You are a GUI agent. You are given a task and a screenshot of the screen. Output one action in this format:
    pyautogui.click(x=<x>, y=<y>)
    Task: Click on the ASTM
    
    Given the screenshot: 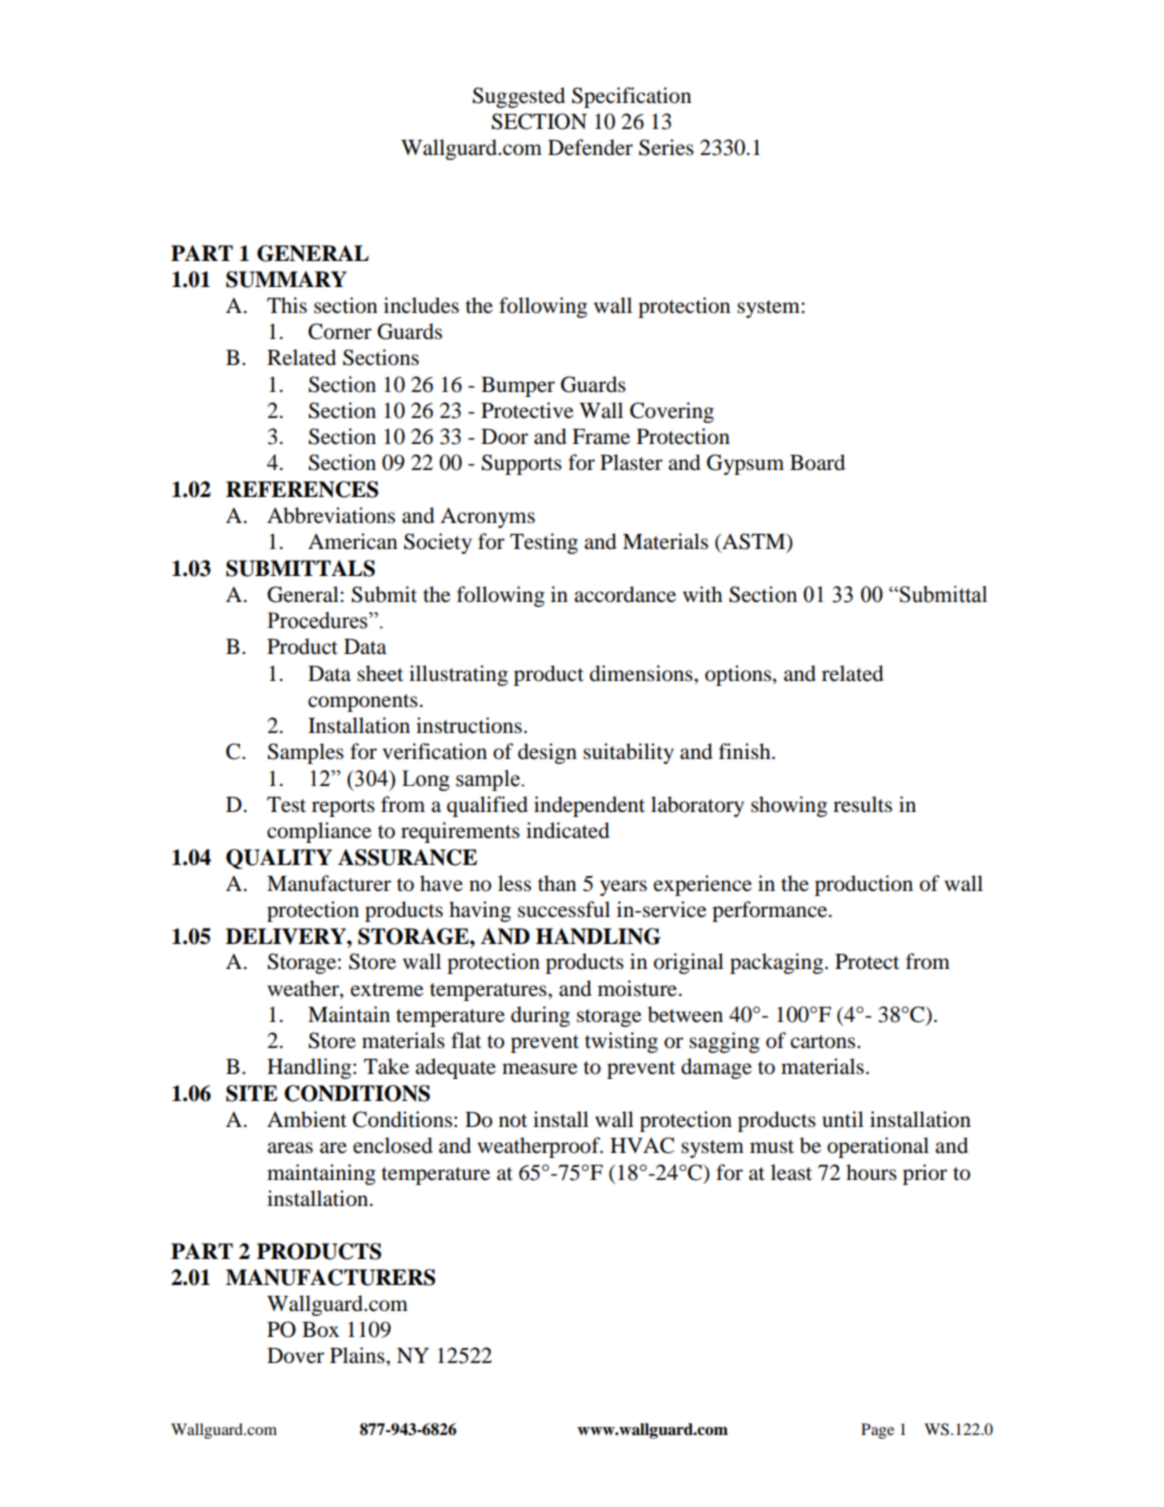 What is the action you would take?
    pyautogui.click(x=754, y=542)
